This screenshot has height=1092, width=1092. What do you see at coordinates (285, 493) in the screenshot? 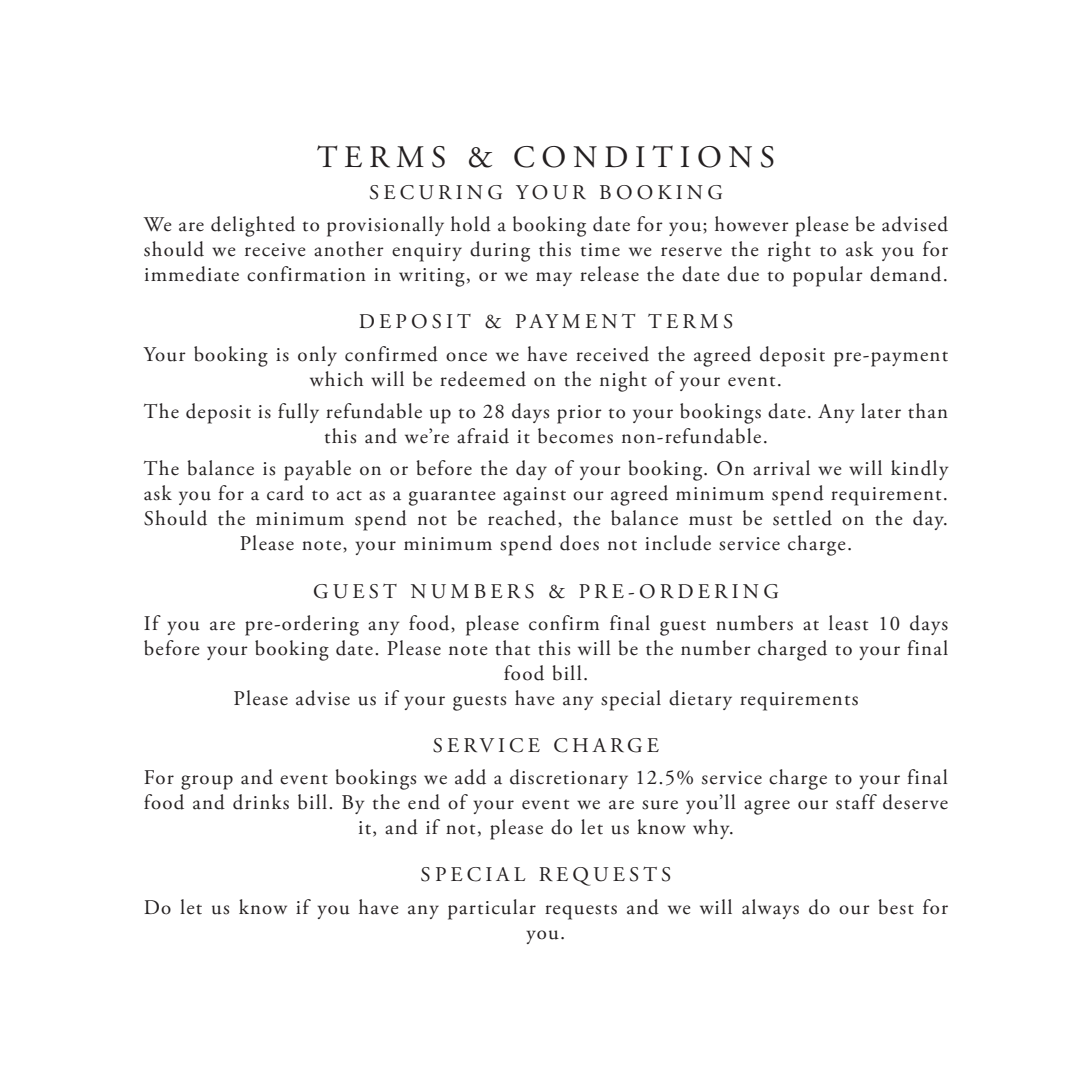
I see `card` at bounding box center [285, 493].
